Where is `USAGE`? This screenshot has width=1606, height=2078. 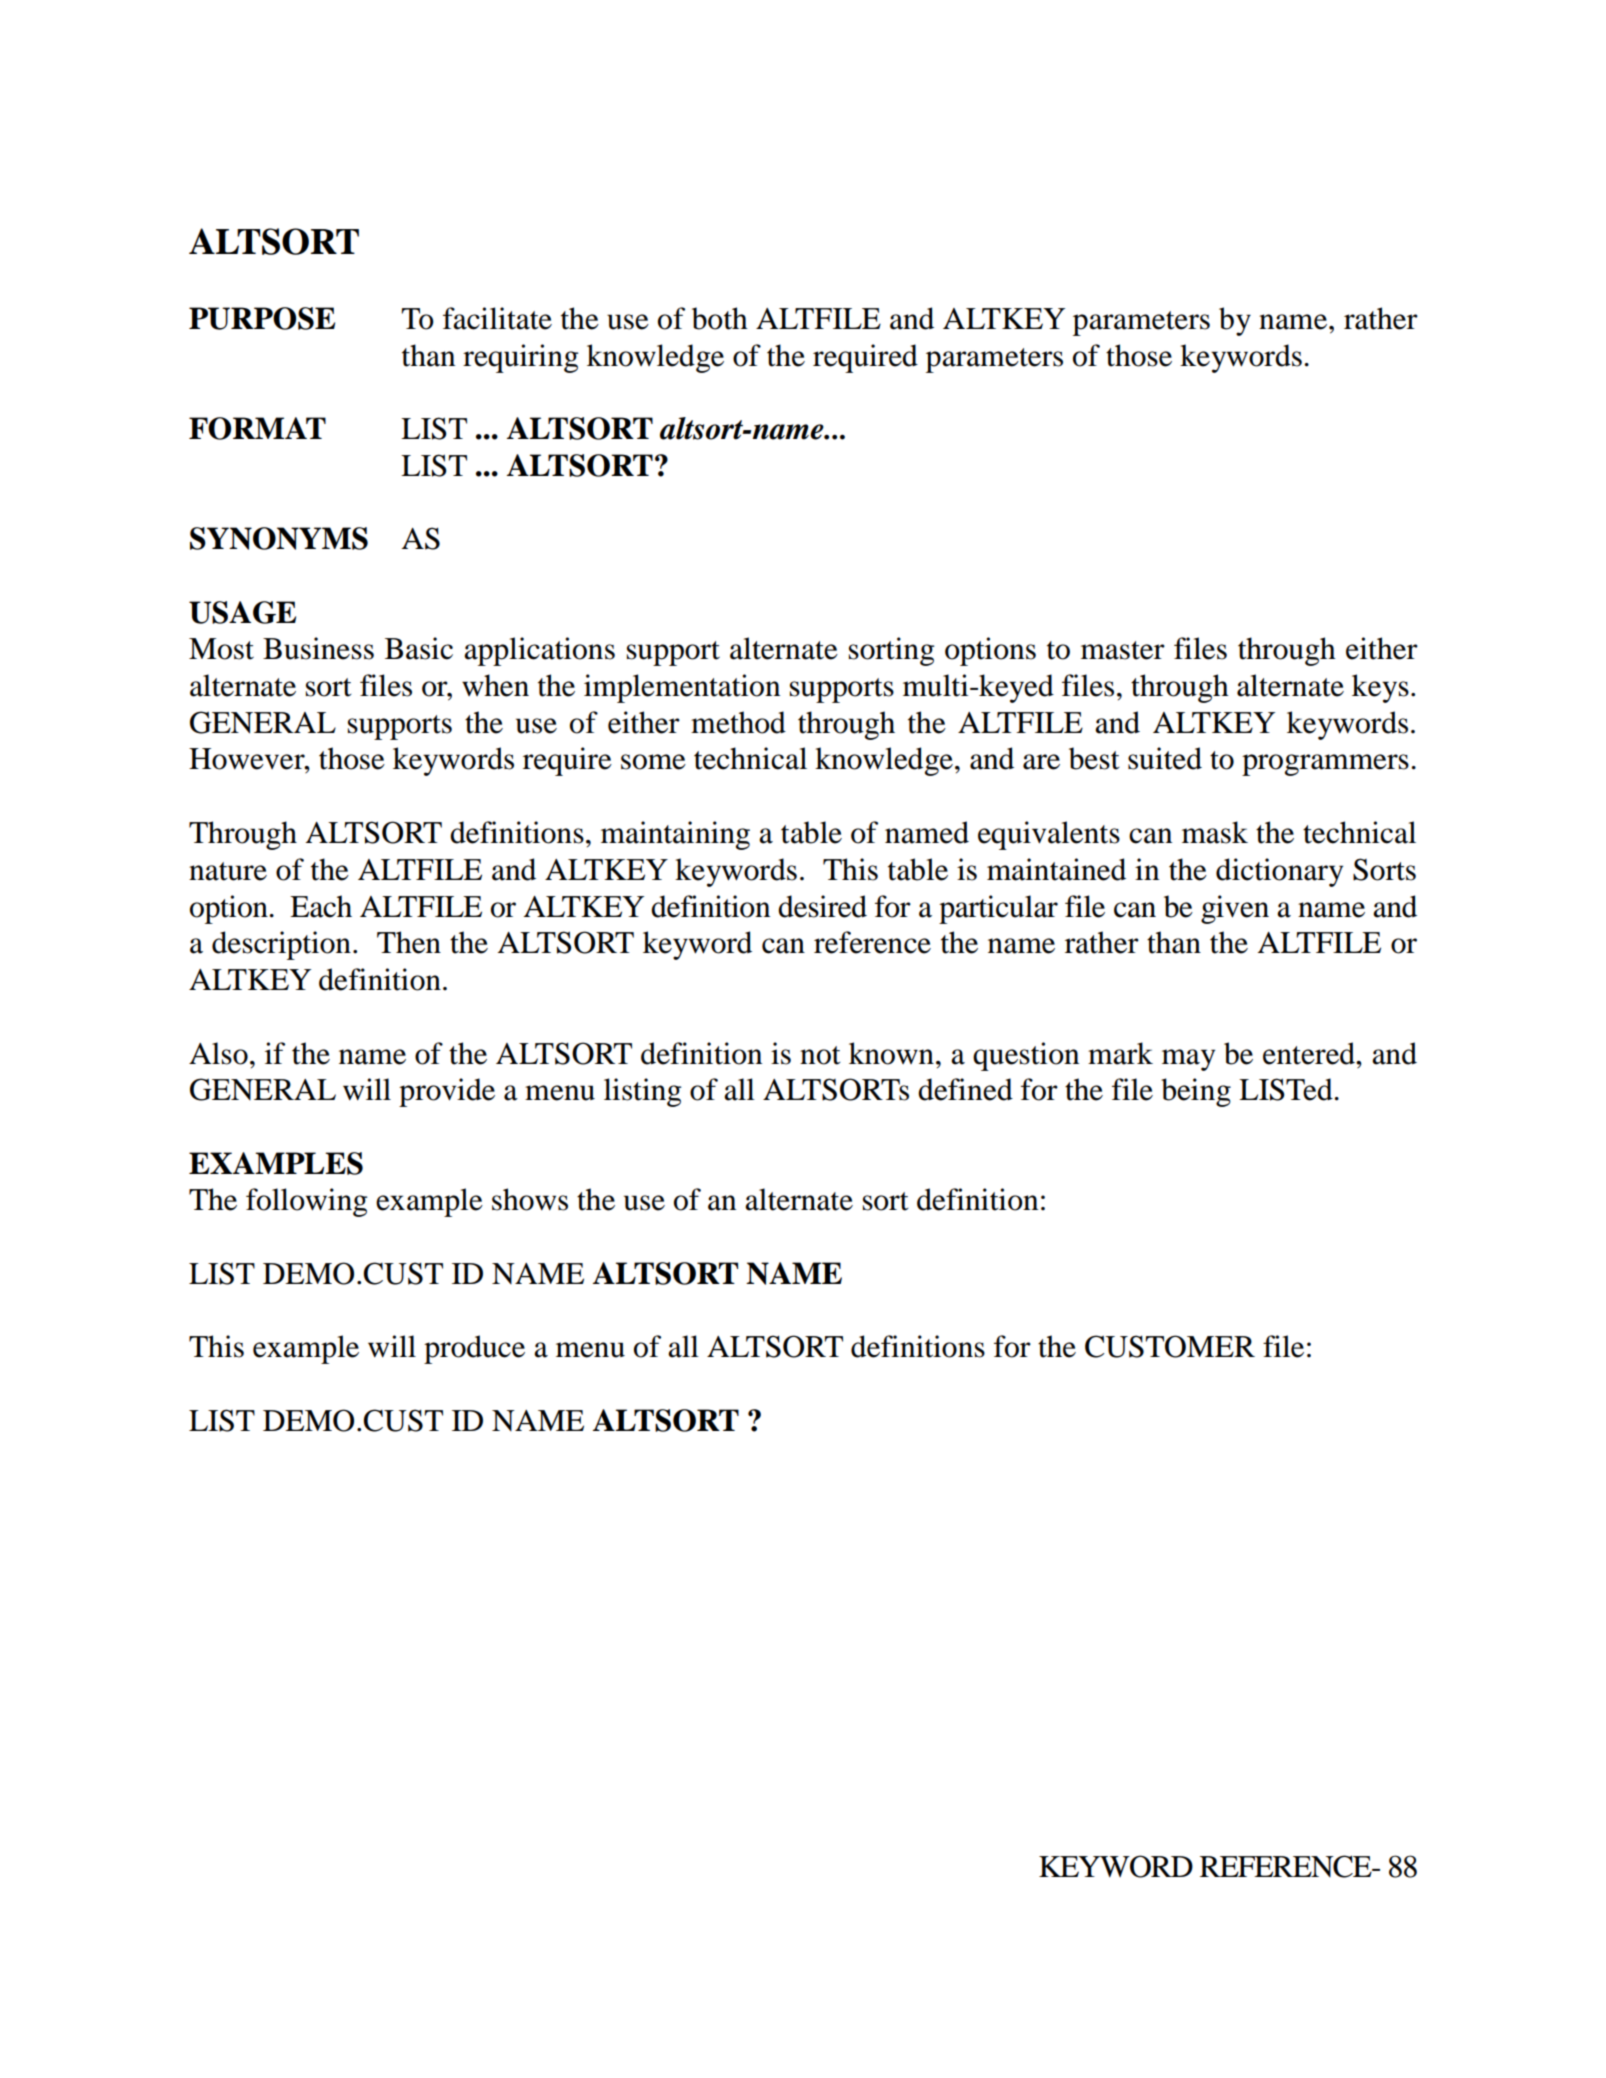
USAGE is located at coordinates (242, 612).
